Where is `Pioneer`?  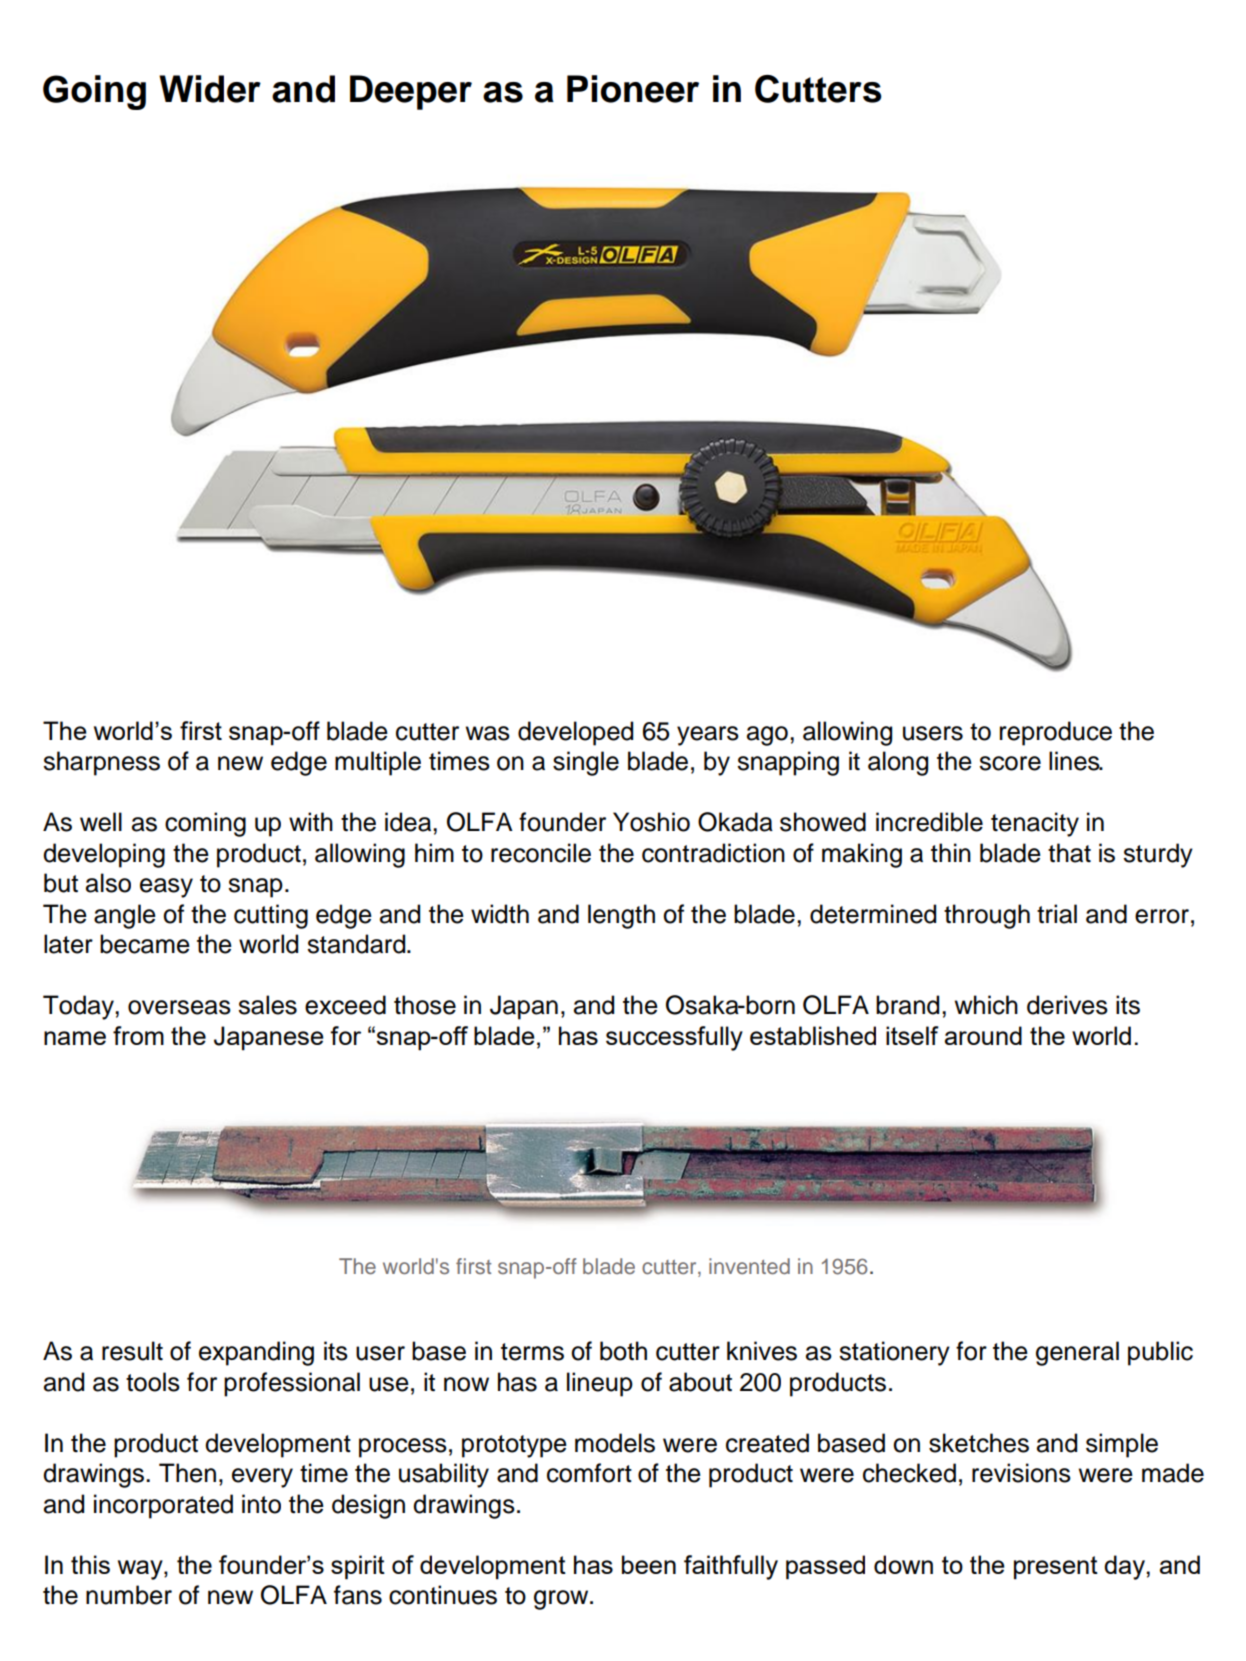
Pioneer is located at coordinates (633, 89).
